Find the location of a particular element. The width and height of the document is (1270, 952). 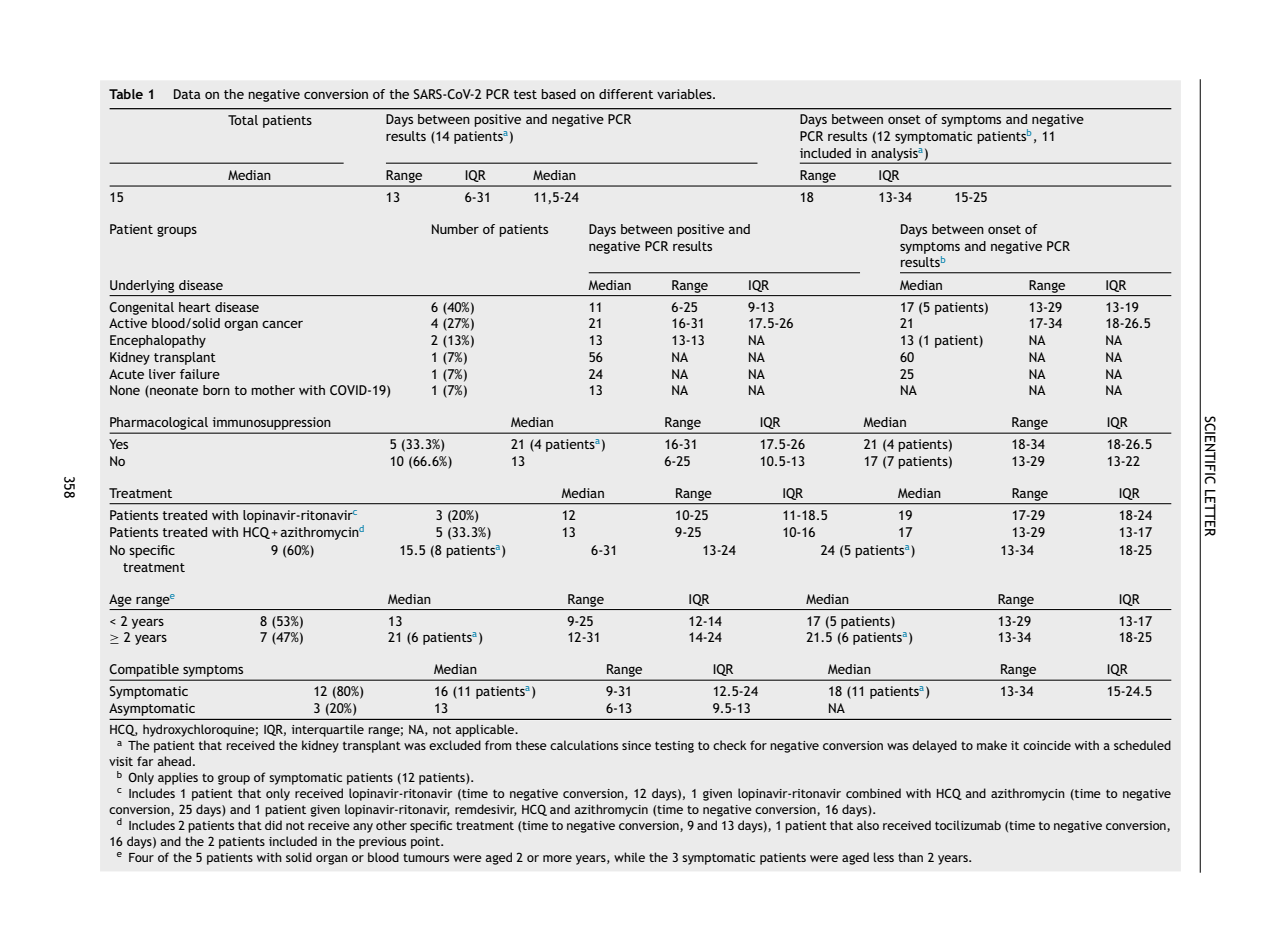

variables is located at coordinates (685, 94).
